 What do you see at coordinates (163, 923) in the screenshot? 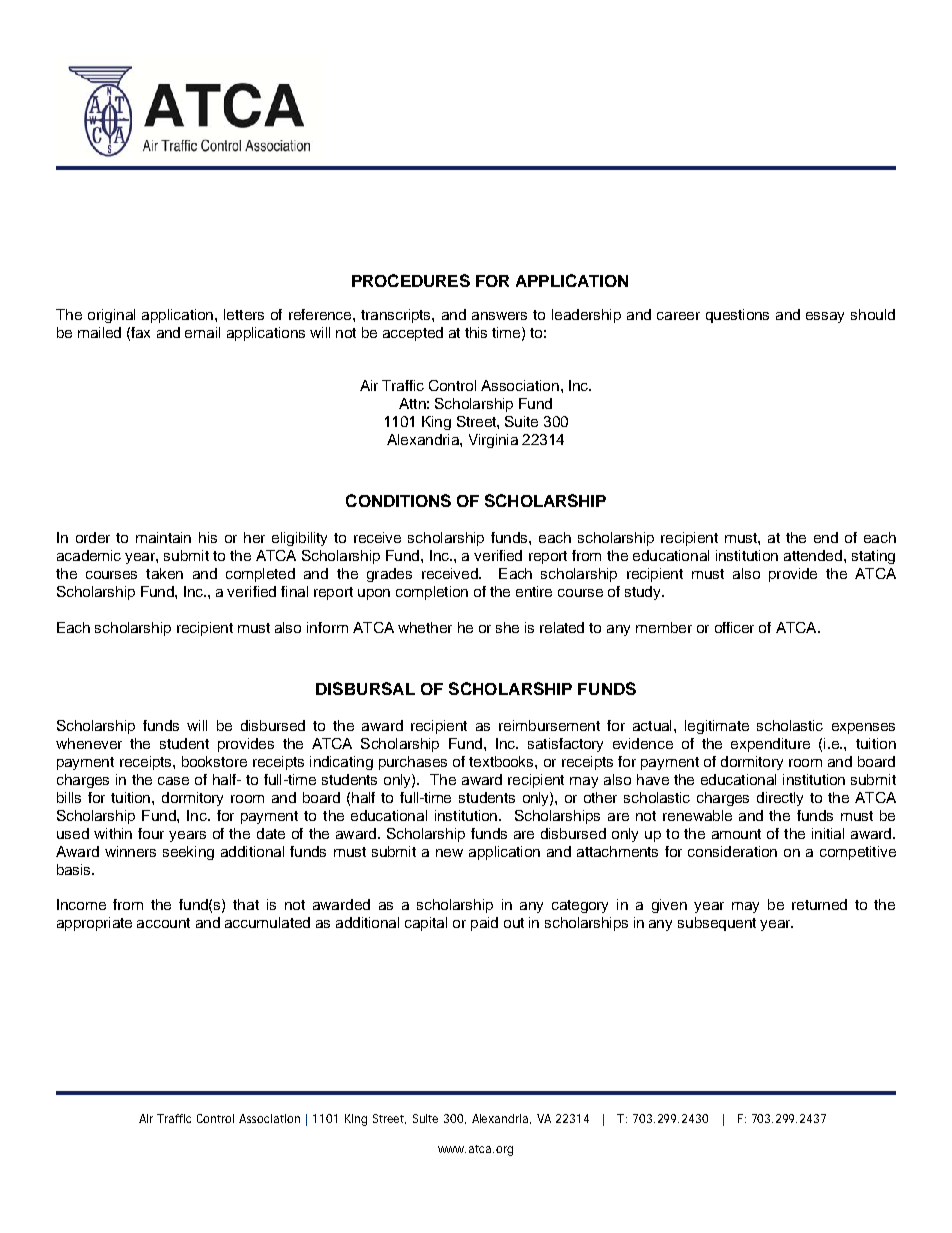
I see `account` at bounding box center [163, 923].
